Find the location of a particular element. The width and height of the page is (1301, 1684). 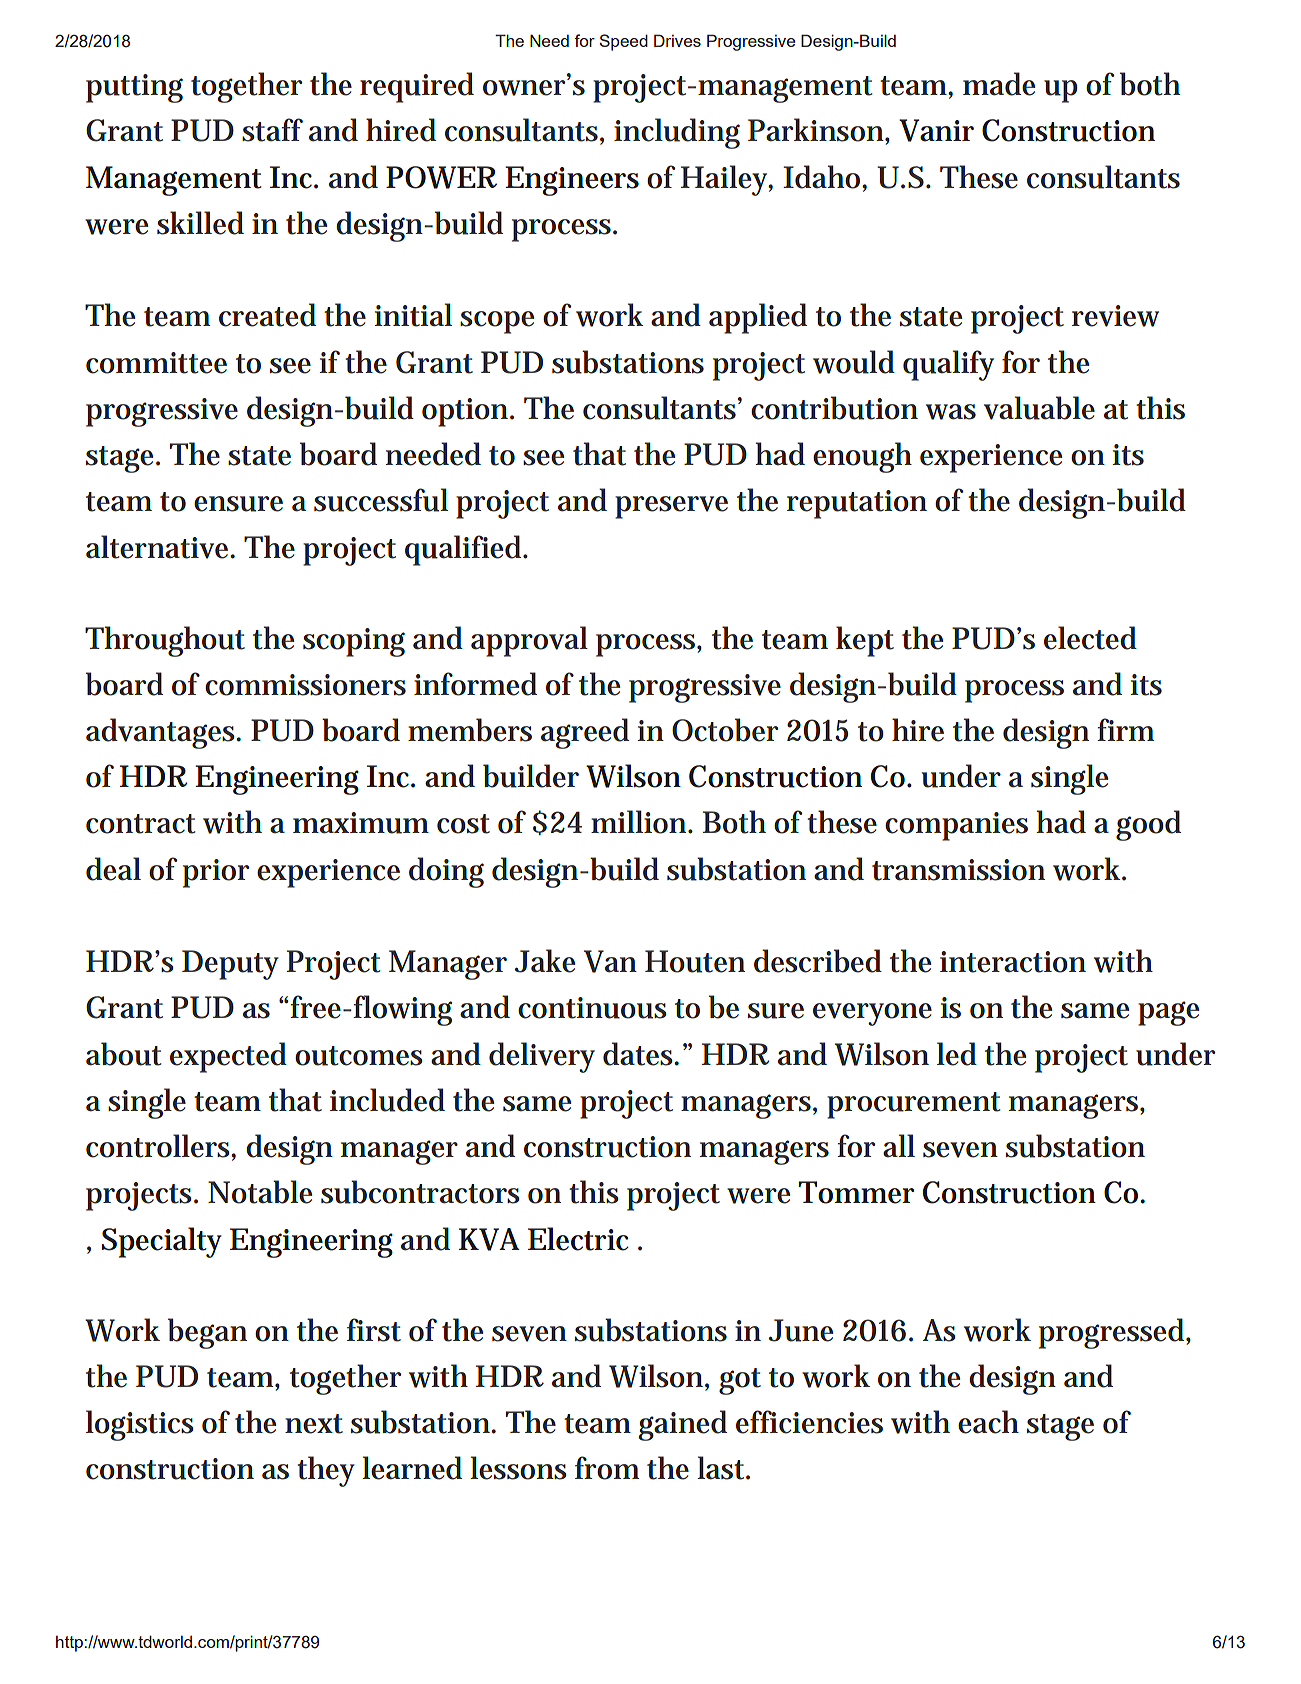

made is located at coordinates (999, 84).
